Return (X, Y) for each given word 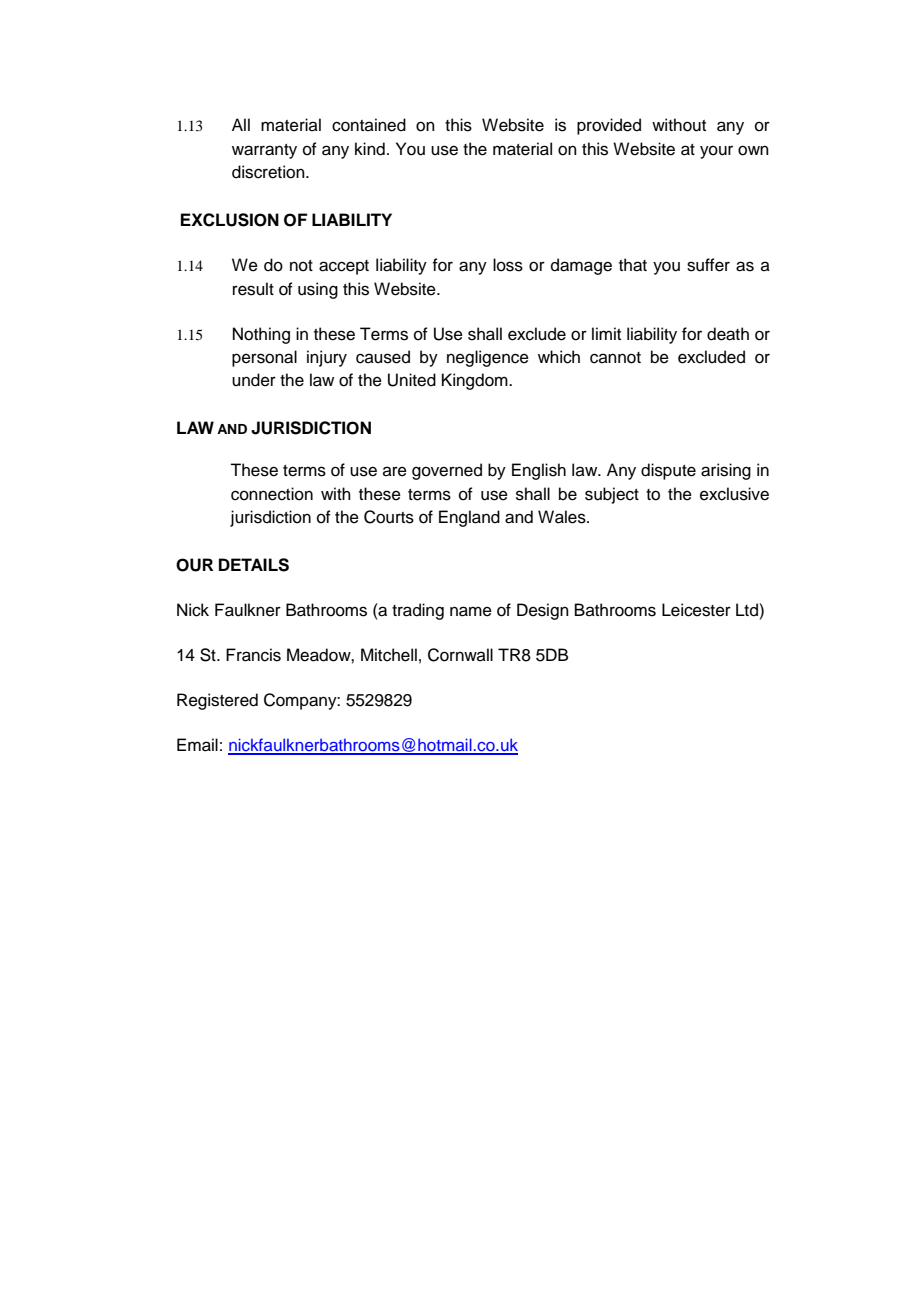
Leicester (696, 610)
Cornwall (460, 655)
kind (370, 149)
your (716, 152)
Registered (217, 701)
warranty (264, 151)
